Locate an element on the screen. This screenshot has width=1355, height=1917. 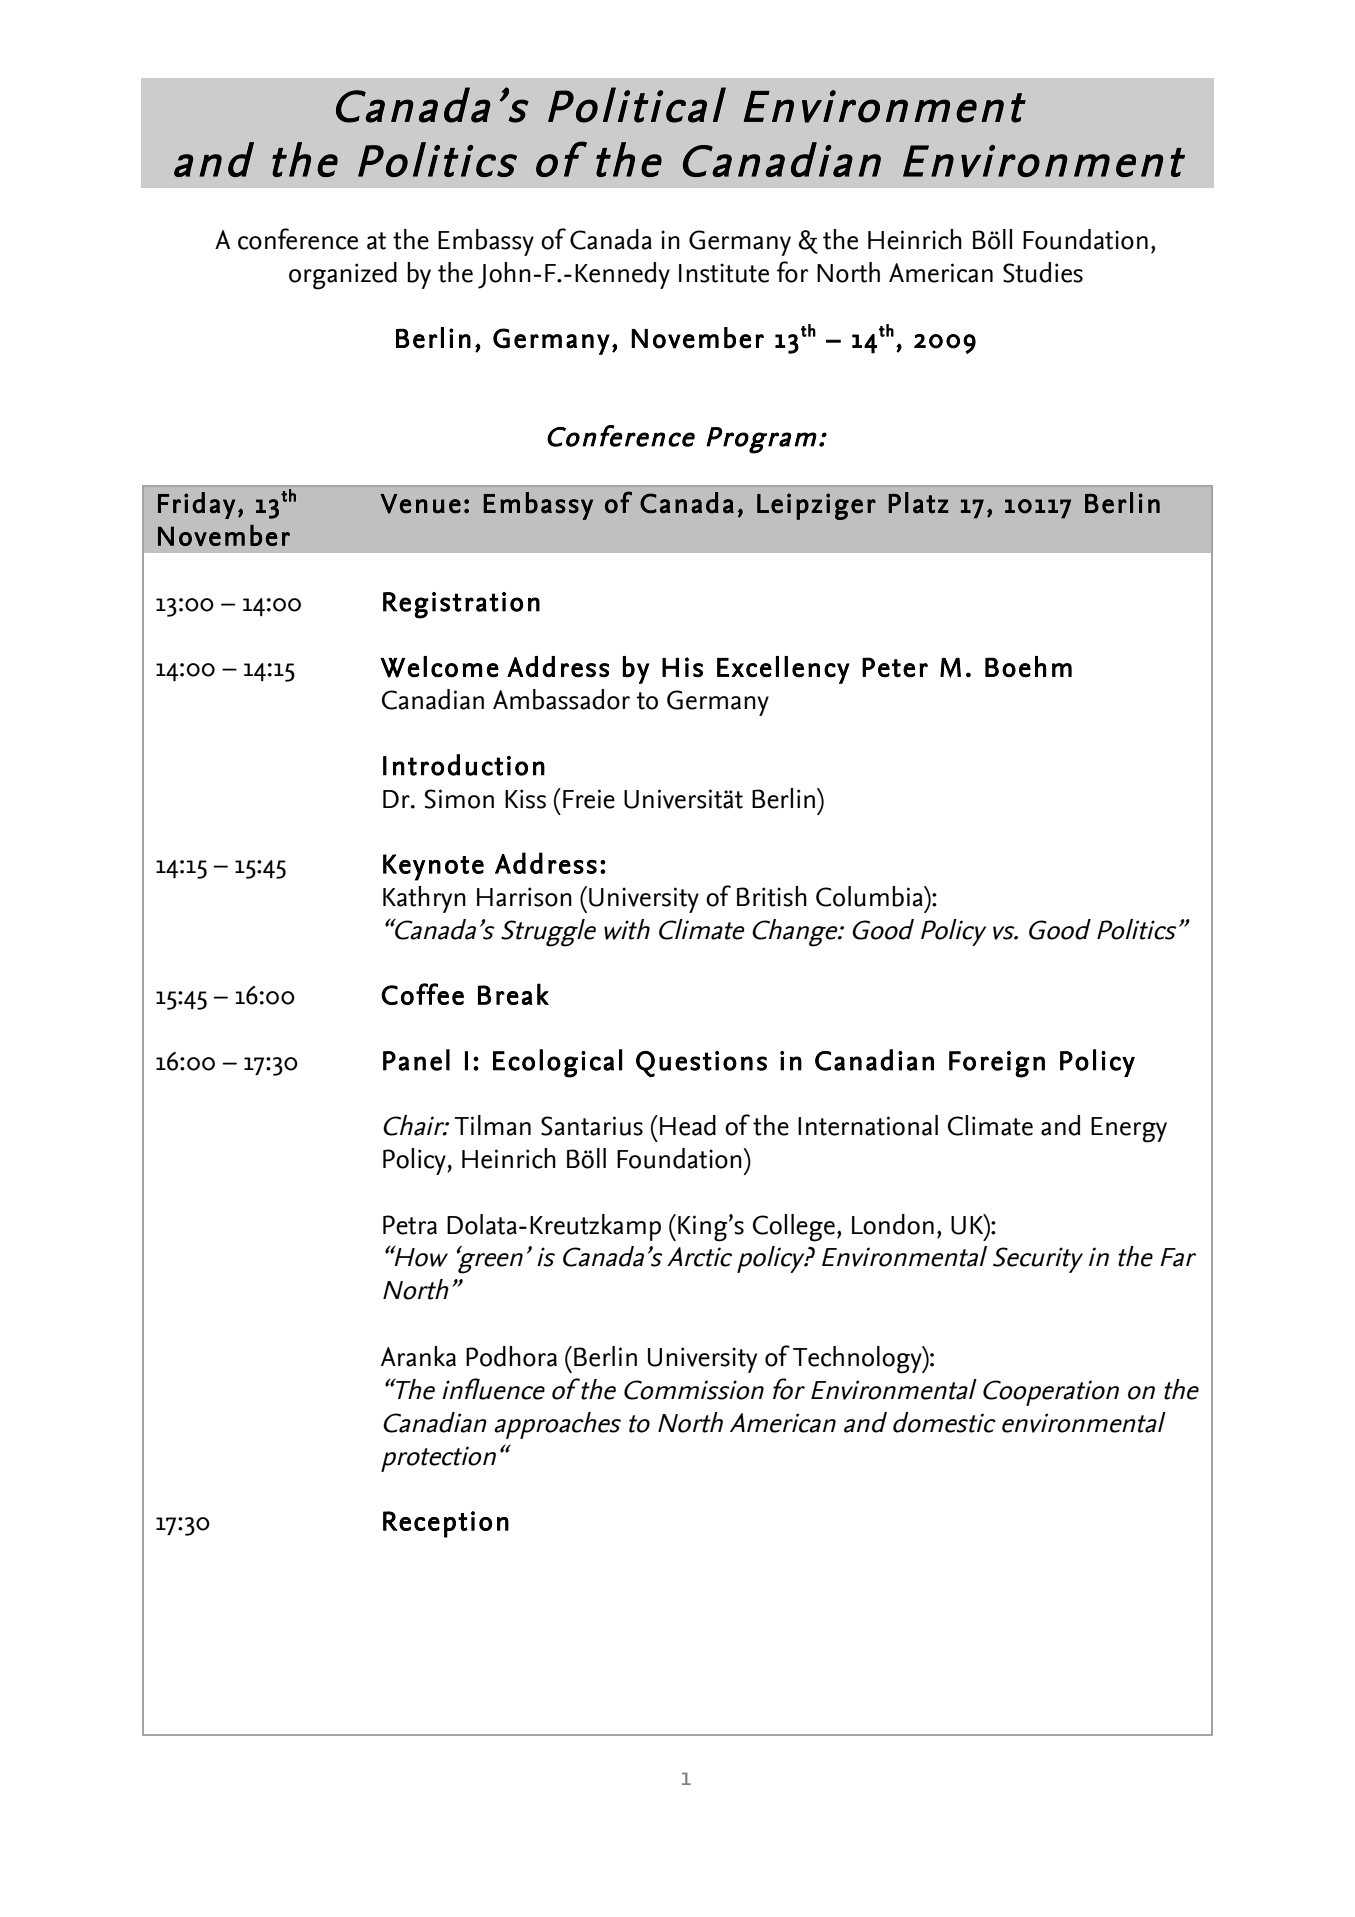
Institute is located at coordinates (724, 273).
